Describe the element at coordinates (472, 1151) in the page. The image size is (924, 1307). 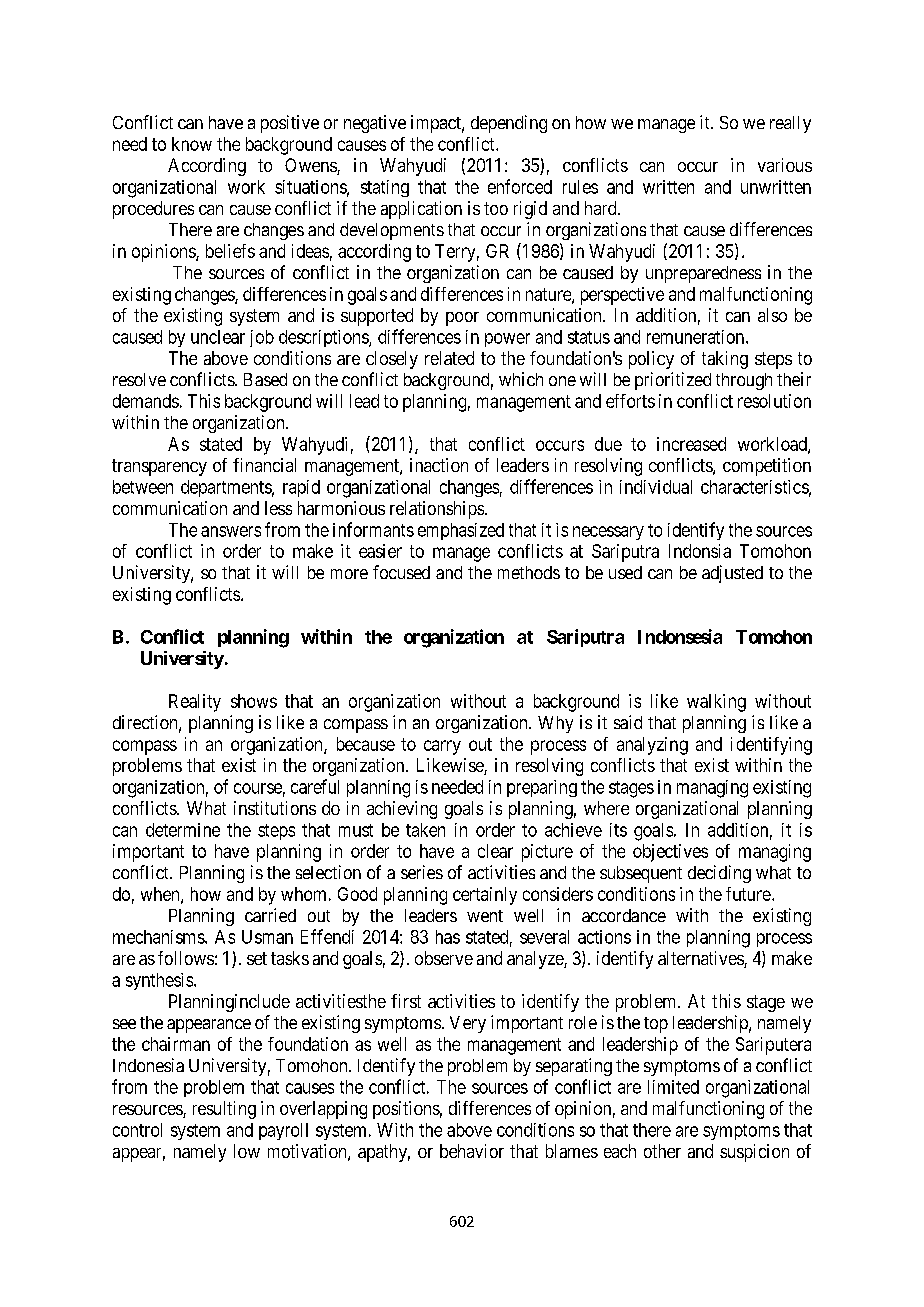
I see `behavior` at that location.
